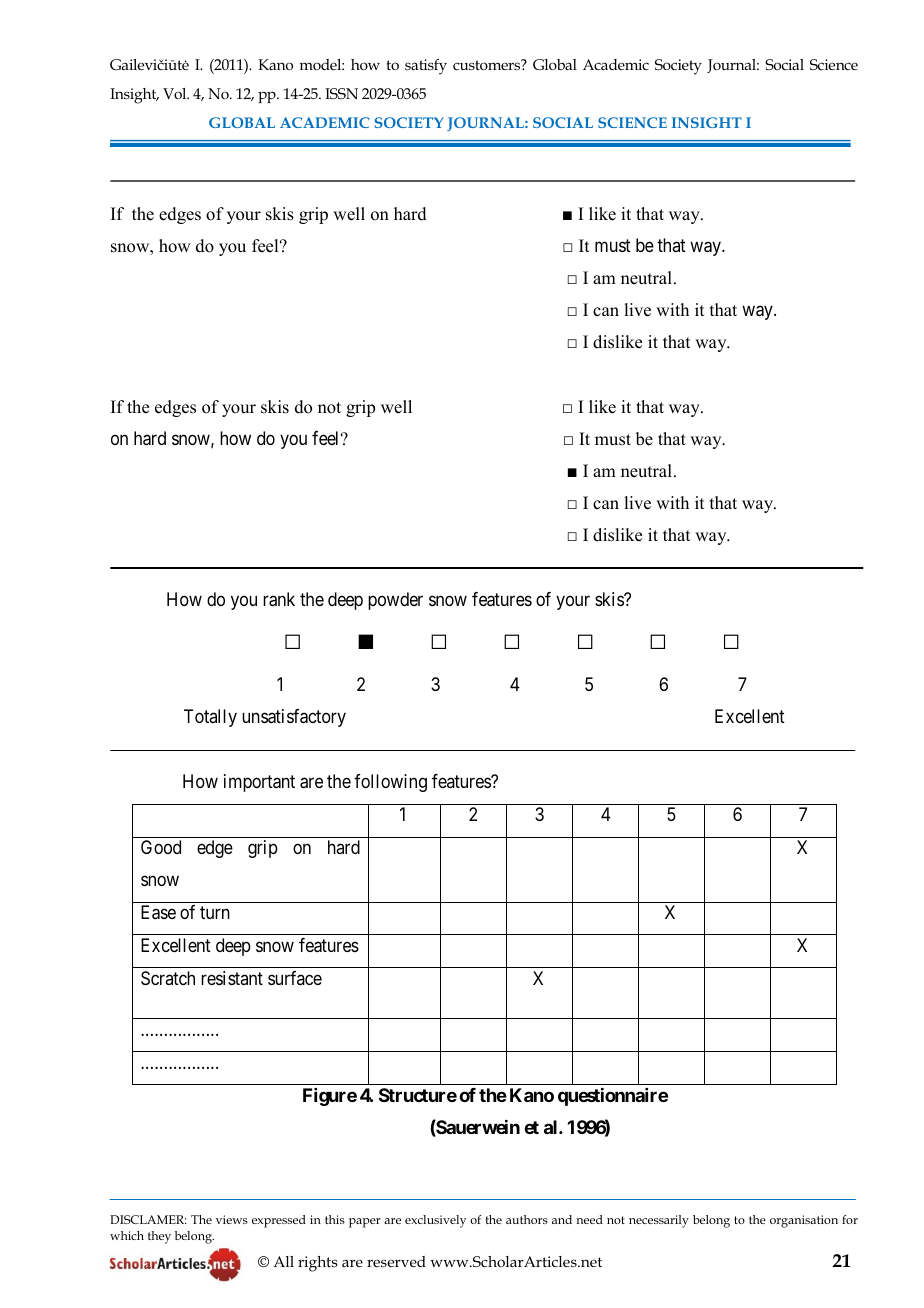  I want to click on views, so click(232, 1219).
